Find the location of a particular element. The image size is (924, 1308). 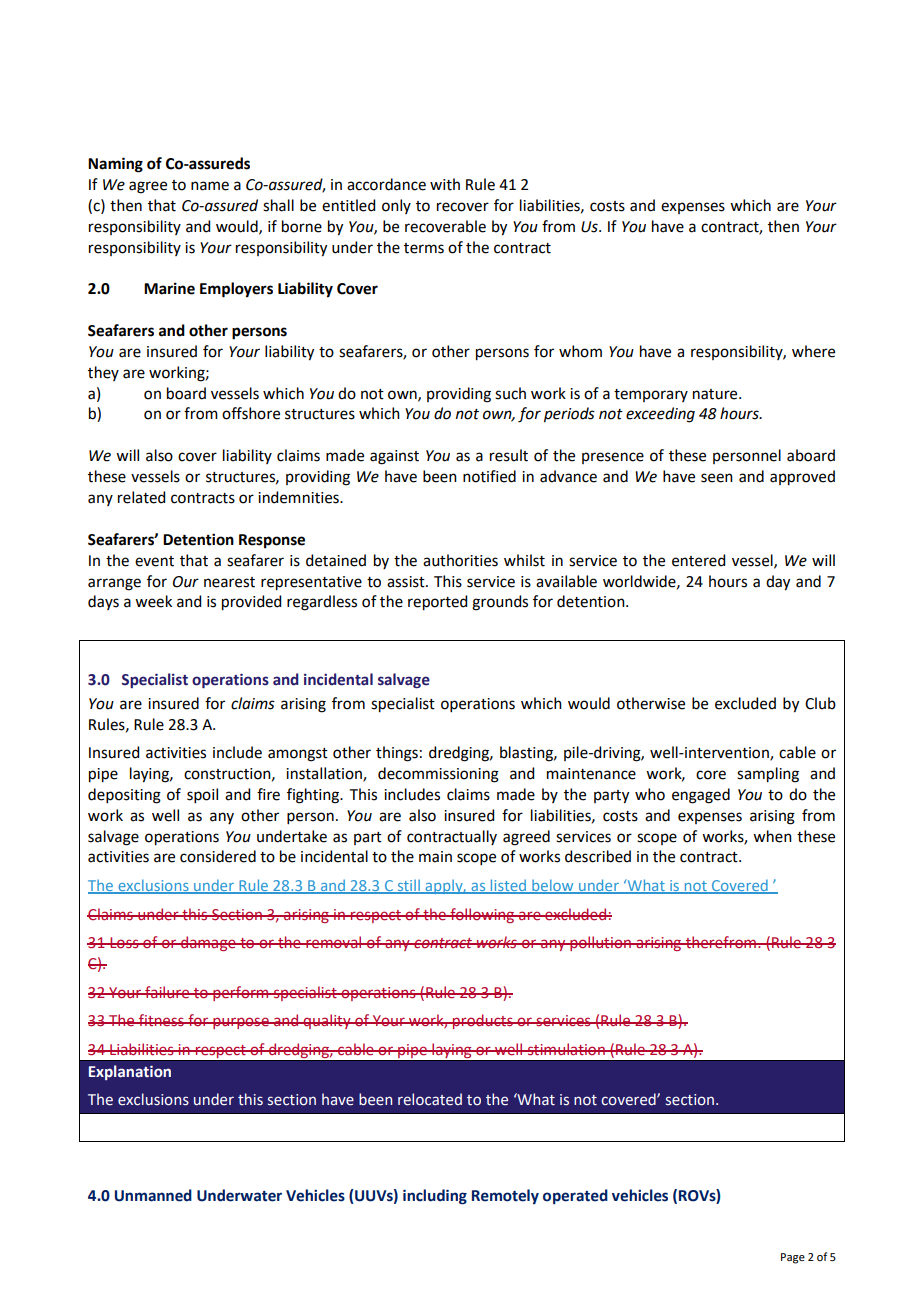

with is located at coordinates (445, 184).
